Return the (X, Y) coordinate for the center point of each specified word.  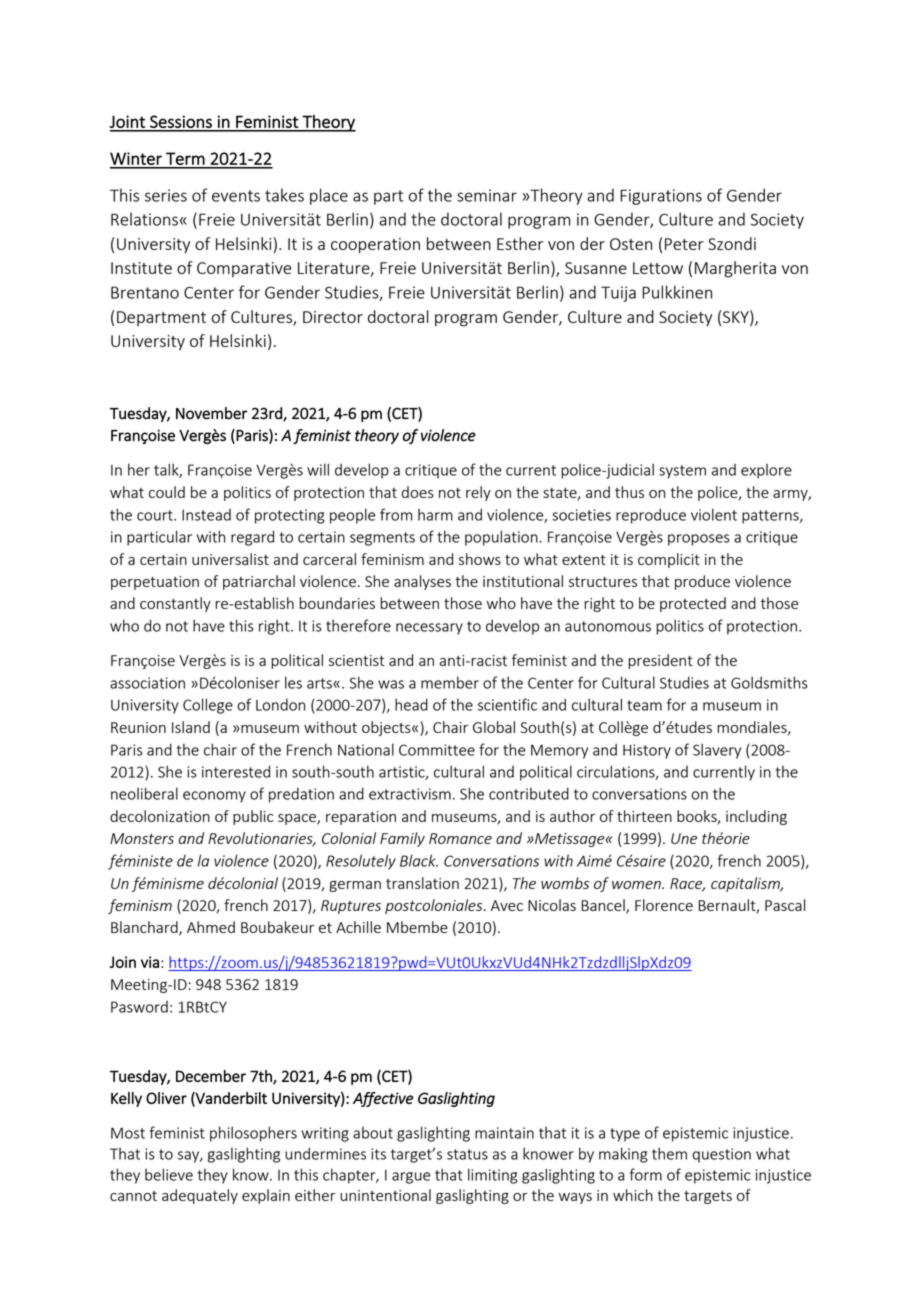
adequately (200, 1196)
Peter (684, 244)
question (721, 1155)
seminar (487, 195)
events (236, 196)
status (467, 1154)
